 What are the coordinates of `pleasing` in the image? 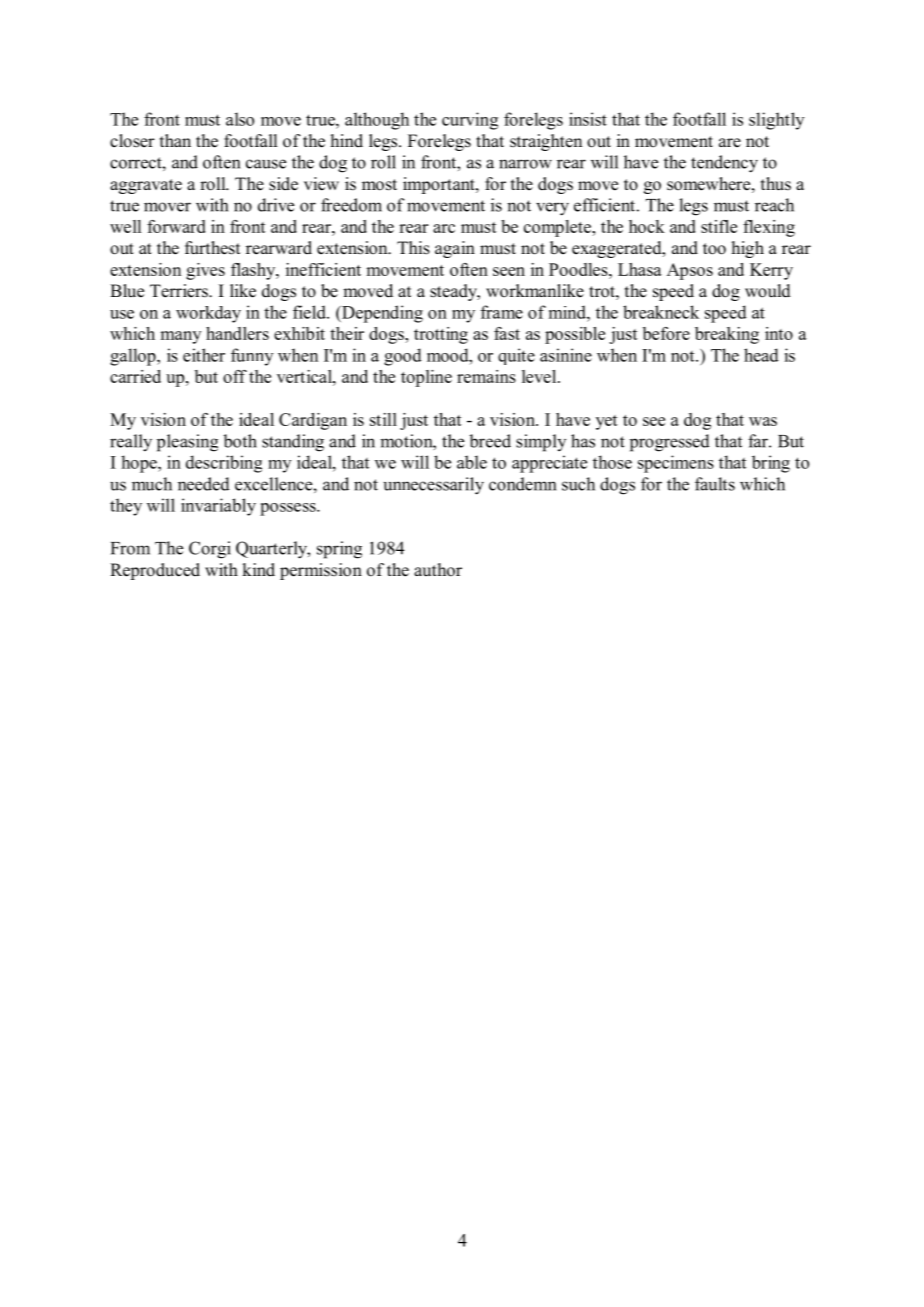 It's located at (187, 443).
